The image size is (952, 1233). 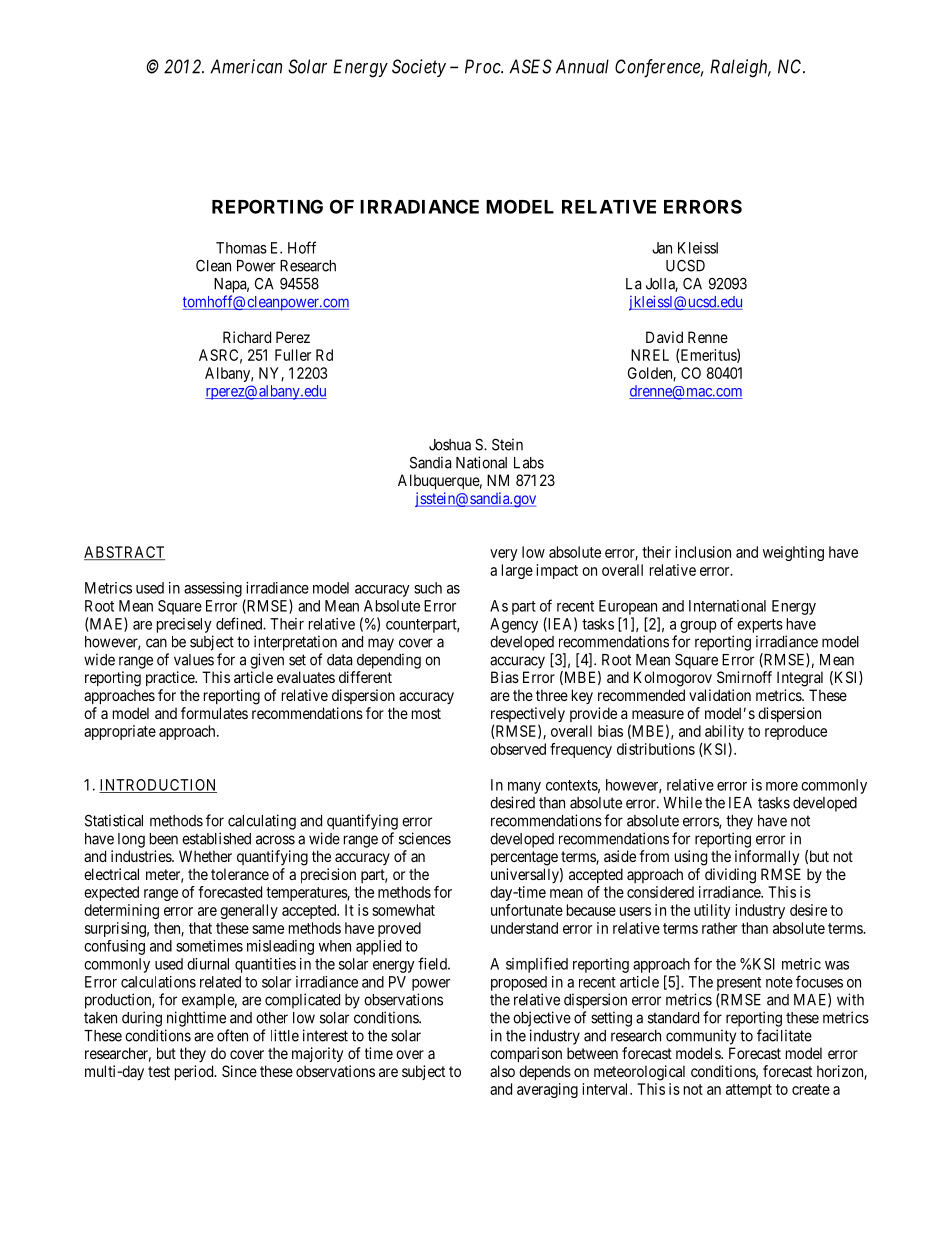 What do you see at coordinates (724, 734) in the image?
I see `ability` at bounding box center [724, 734].
